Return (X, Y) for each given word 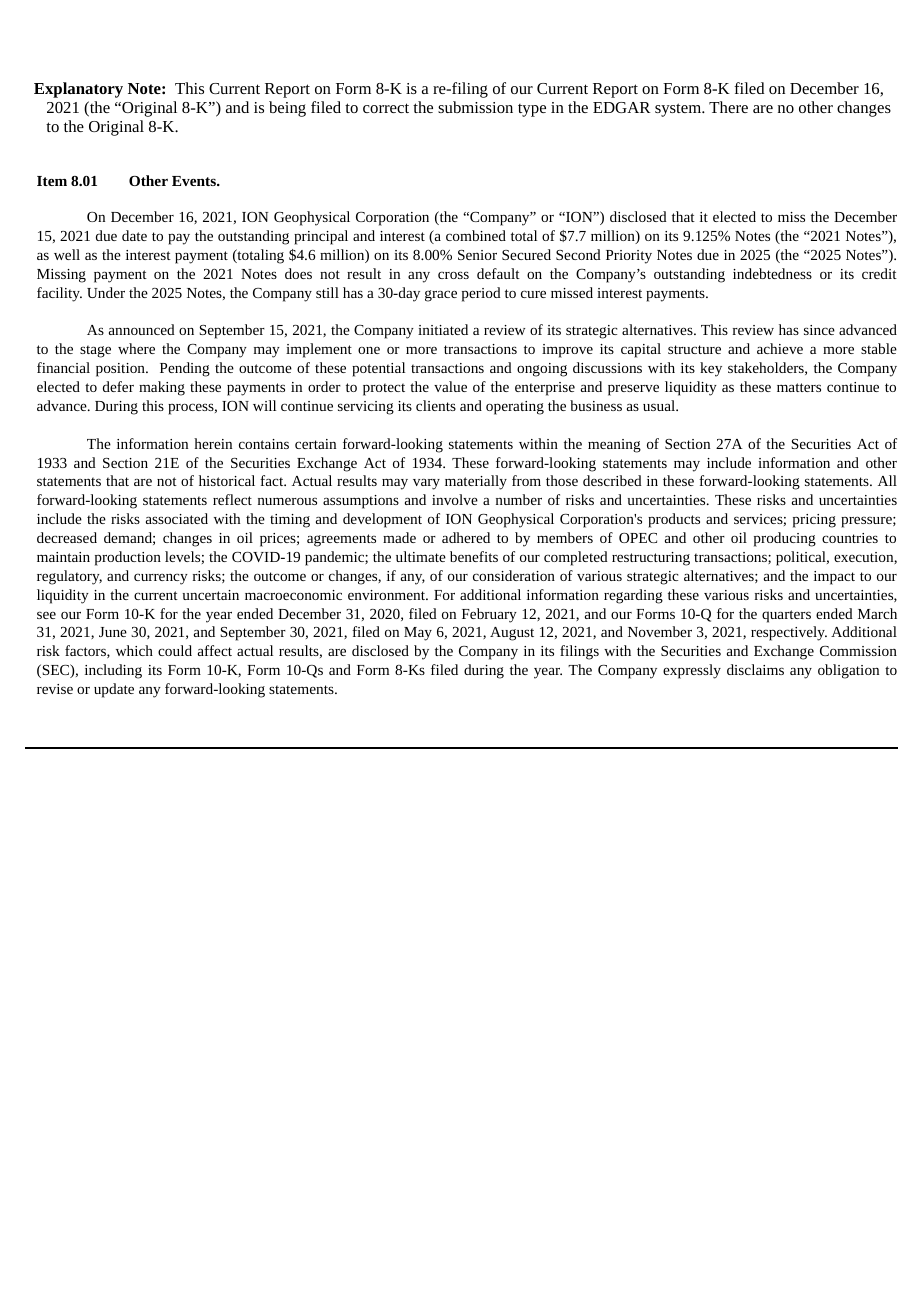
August (512, 634)
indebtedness (772, 273)
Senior (477, 255)
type (532, 110)
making (162, 388)
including (113, 671)
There (728, 107)
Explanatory (78, 90)
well (67, 254)
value (450, 386)
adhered (466, 537)
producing (785, 539)
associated (177, 518)
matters (799, 387)
